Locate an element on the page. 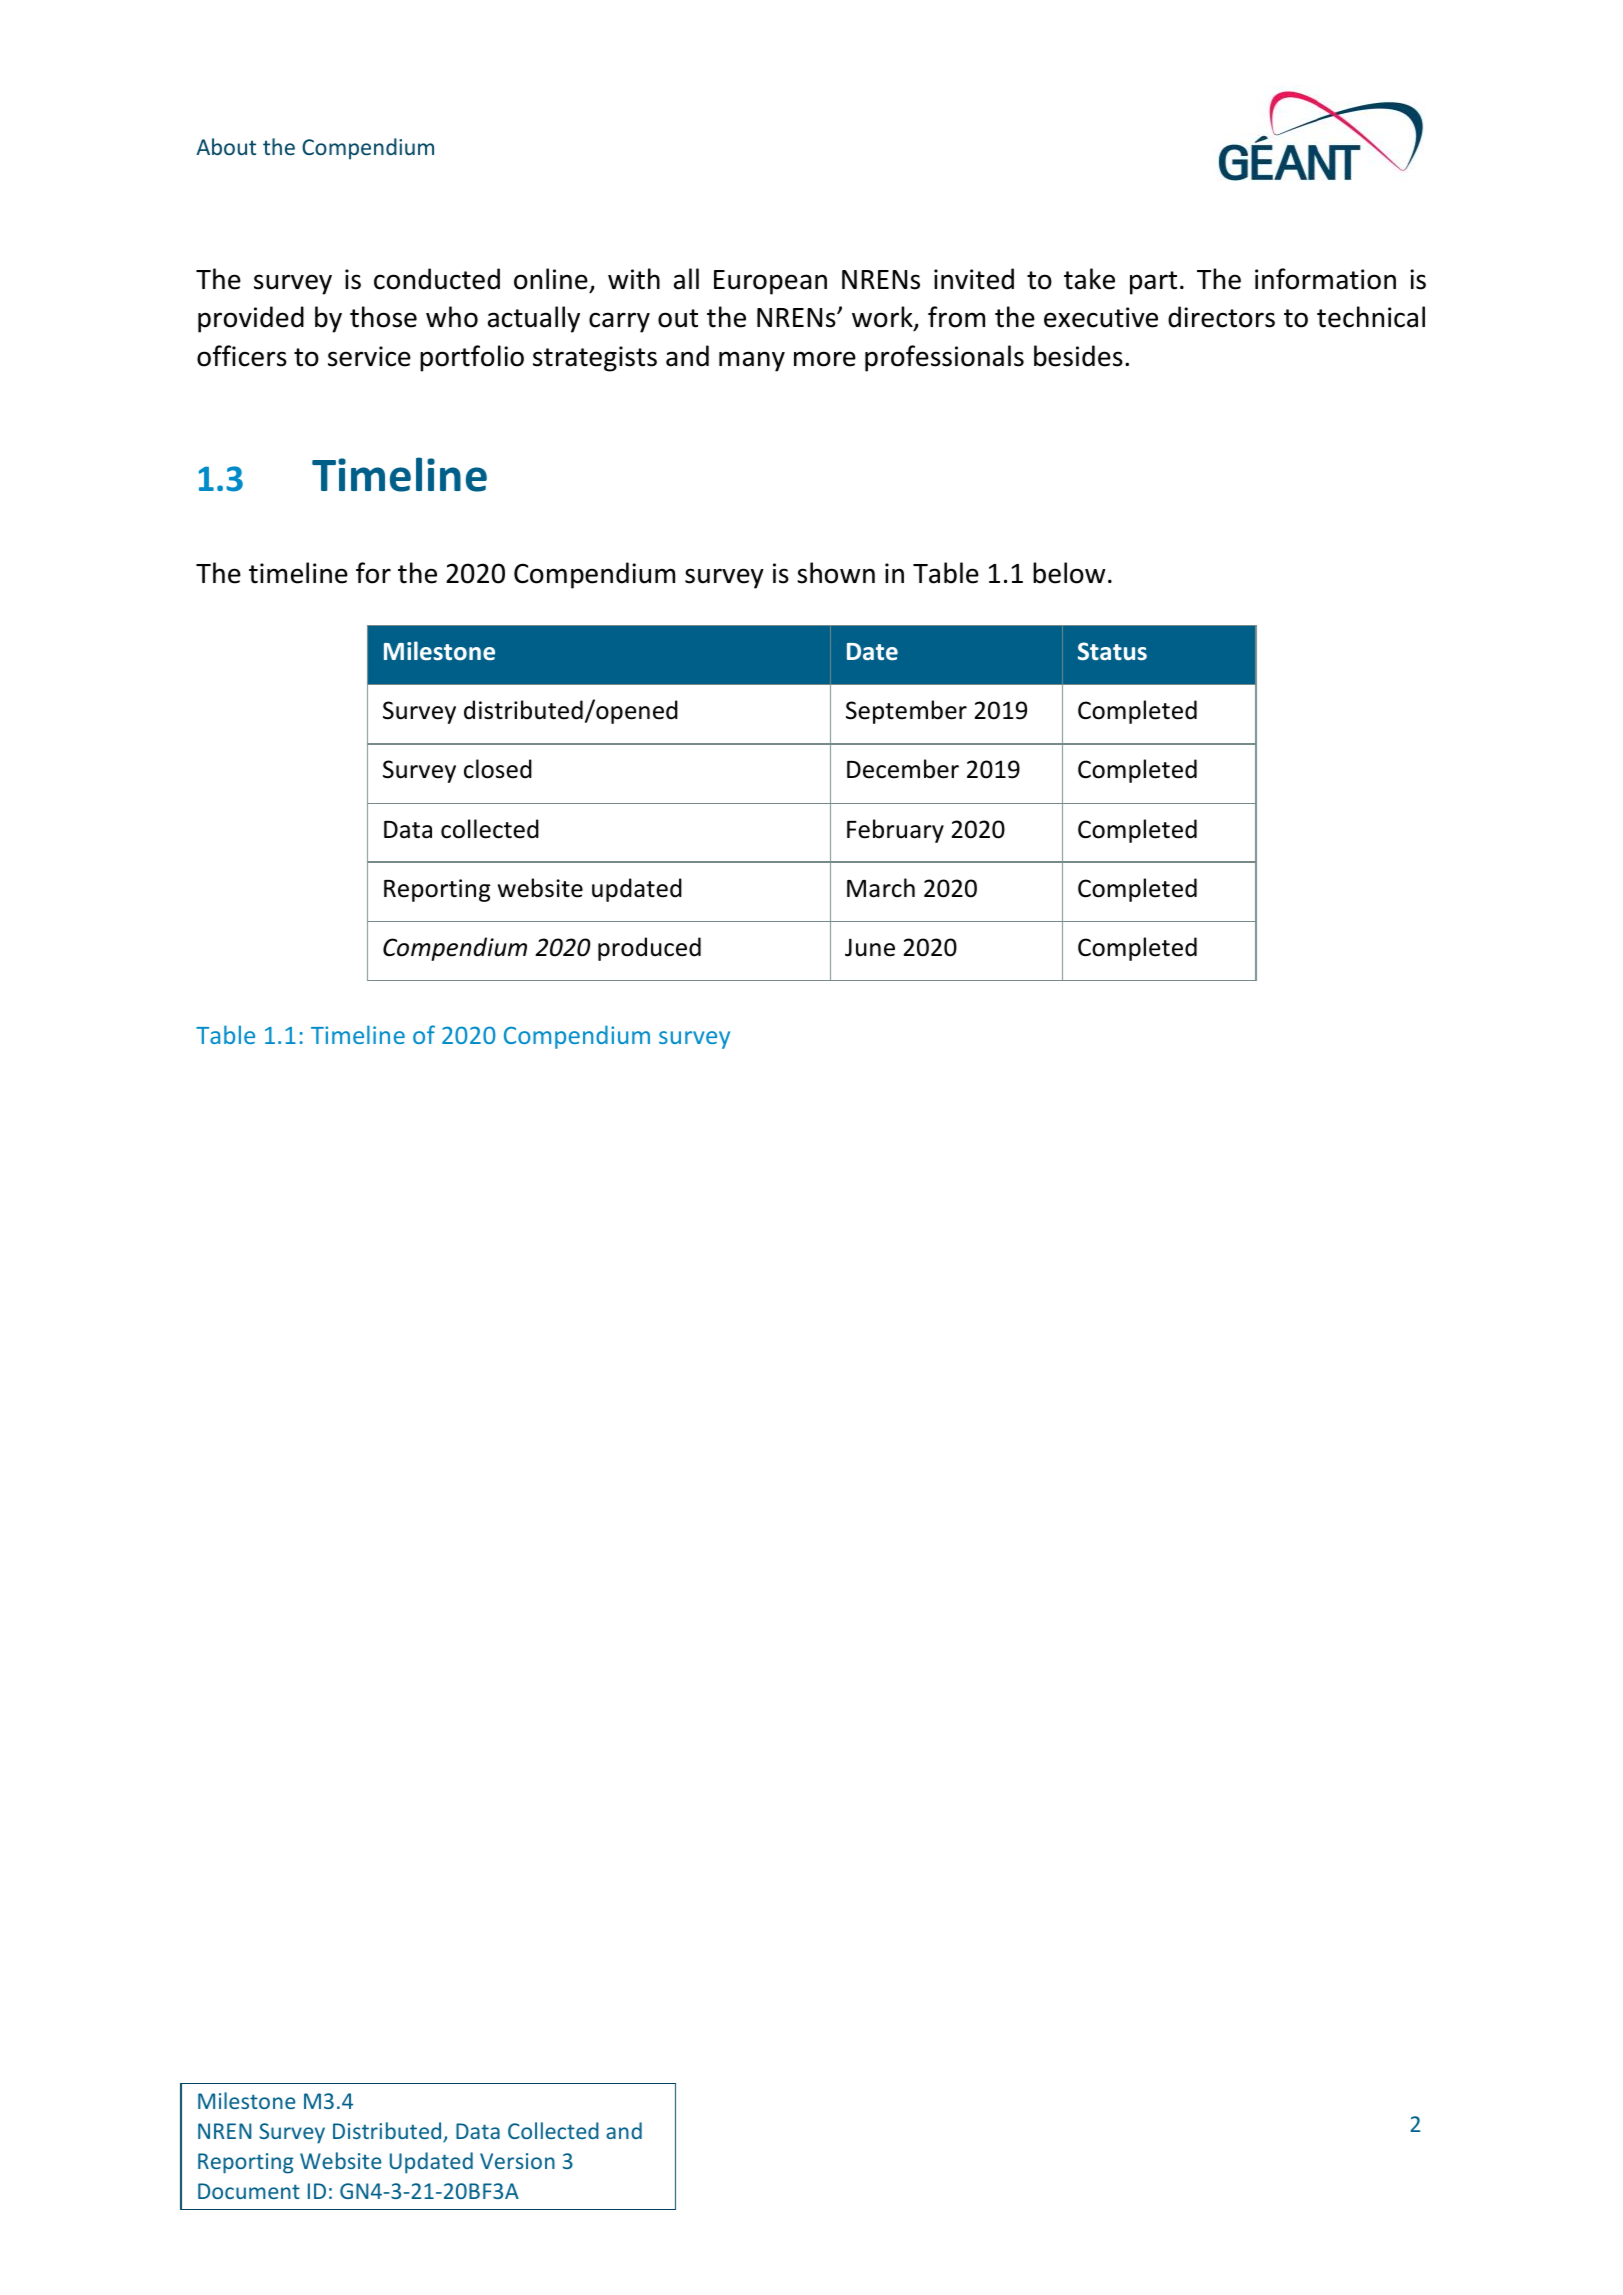 The height and width of the document is (2295, 1623). produced is located at coordinates (649, 949).
